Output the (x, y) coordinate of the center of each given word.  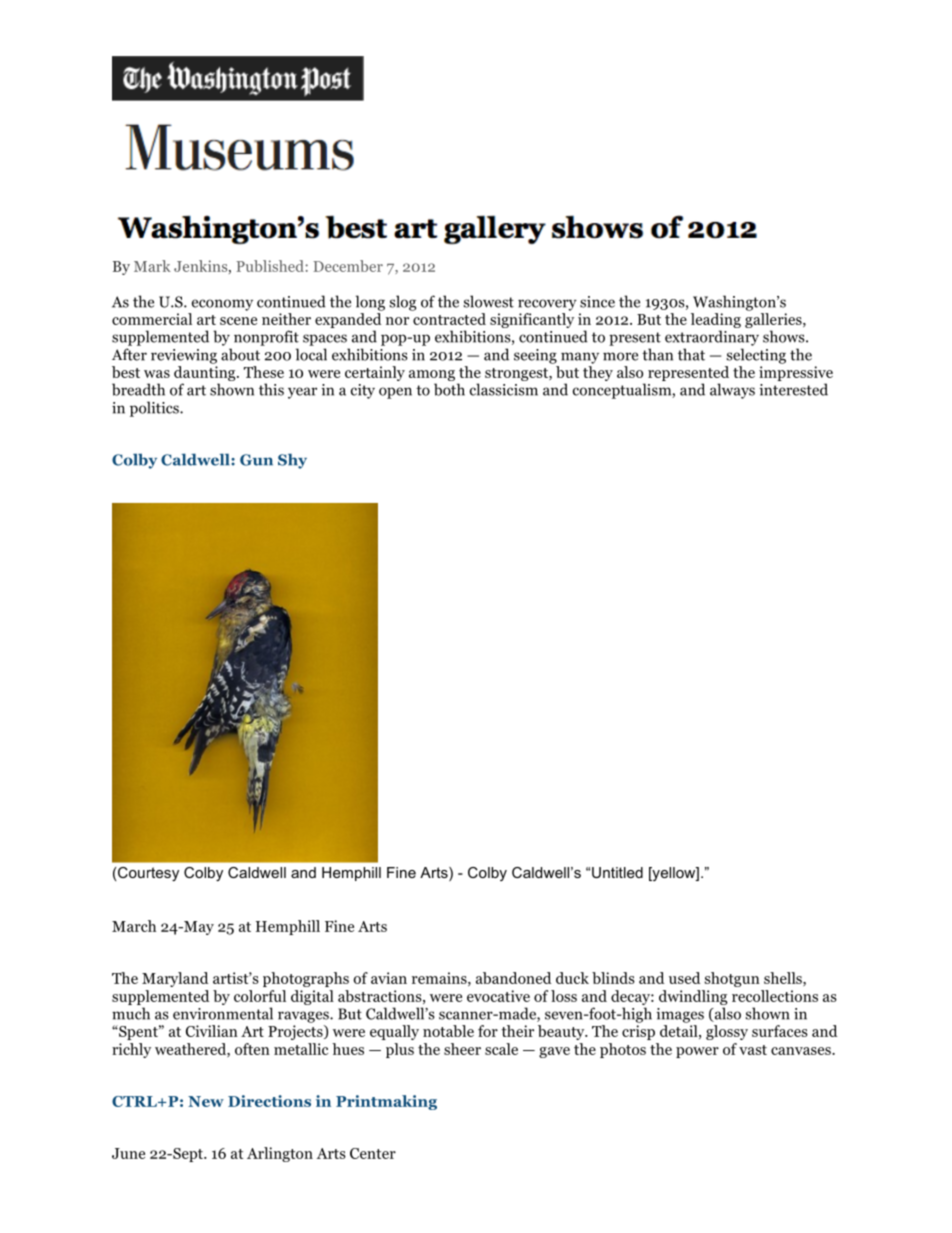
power (697, 1052)
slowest (489, 301)
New (206, 1101)
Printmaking (386, 1102)
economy (222, 305)
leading (716, 320)
